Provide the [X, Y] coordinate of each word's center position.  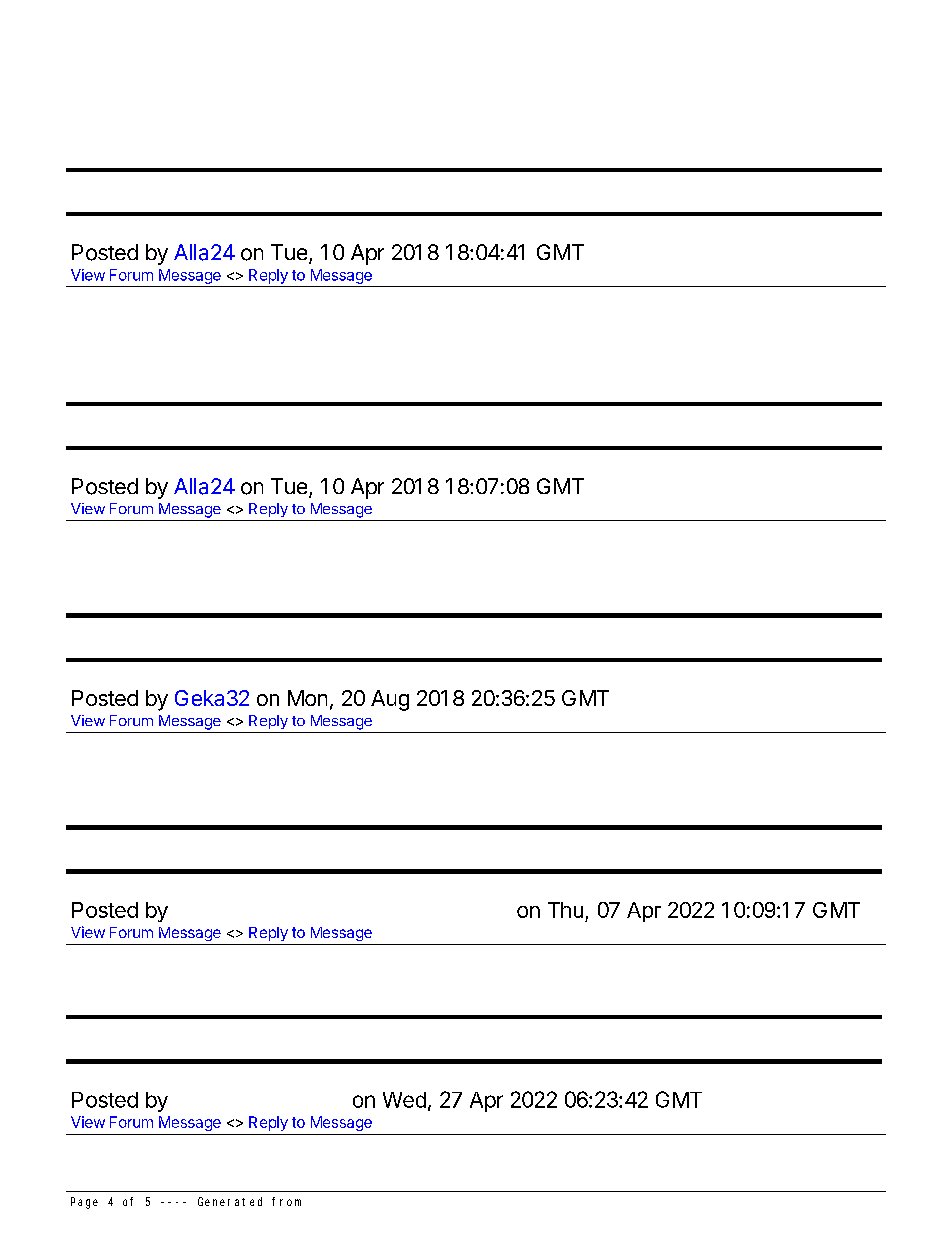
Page [84, 1203]
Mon [307, 698]
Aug [390, 700]
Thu [565, 910]
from [286, 1201]
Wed [404, 1100]
